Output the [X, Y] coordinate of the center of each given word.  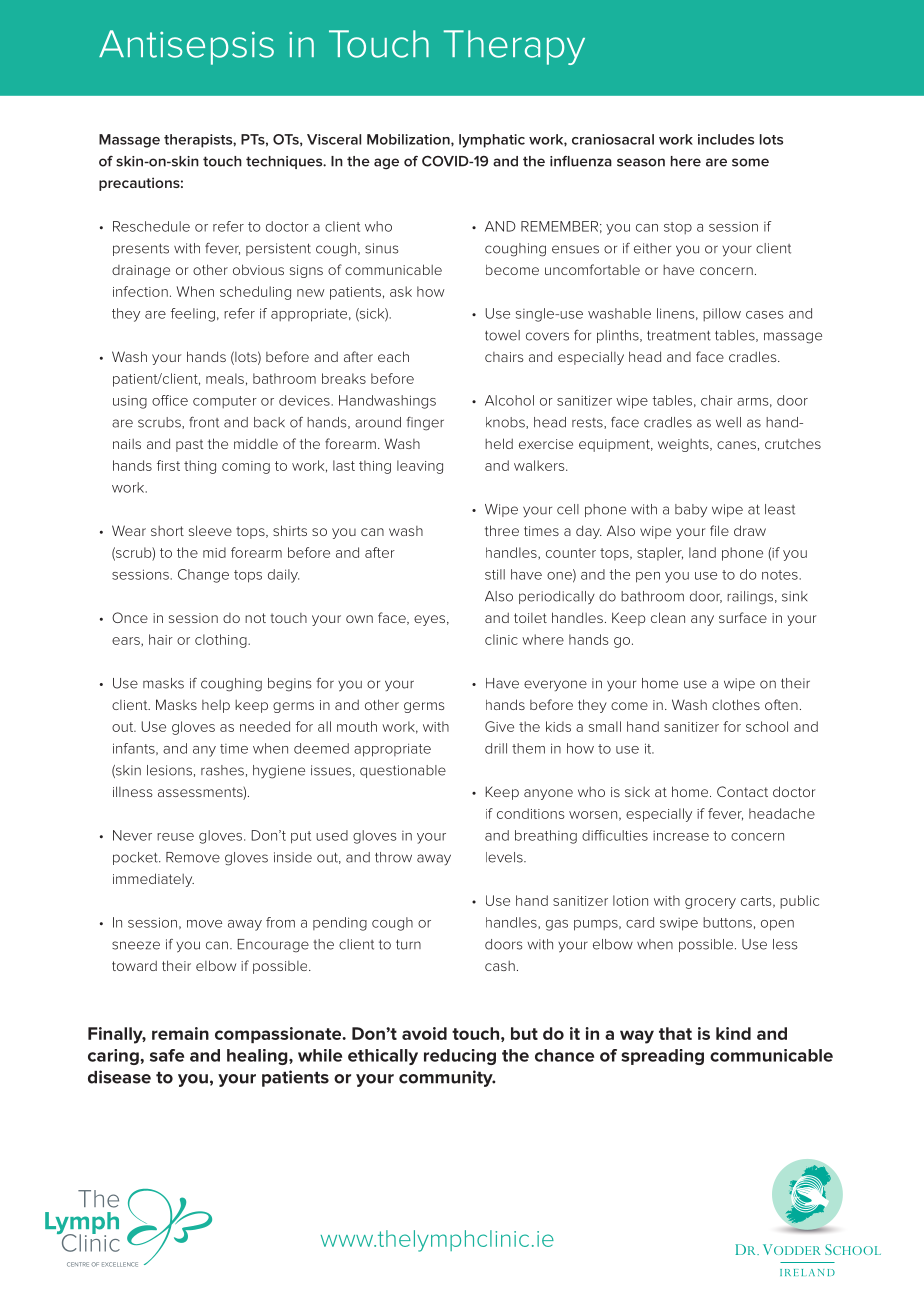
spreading [662, 1057]
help [216, 706]
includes [726, 139]
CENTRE [78, 1264]
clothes [736, 704]
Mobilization [409, 139]
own [359, 619]
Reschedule [151, 226]
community [447, 1078]
